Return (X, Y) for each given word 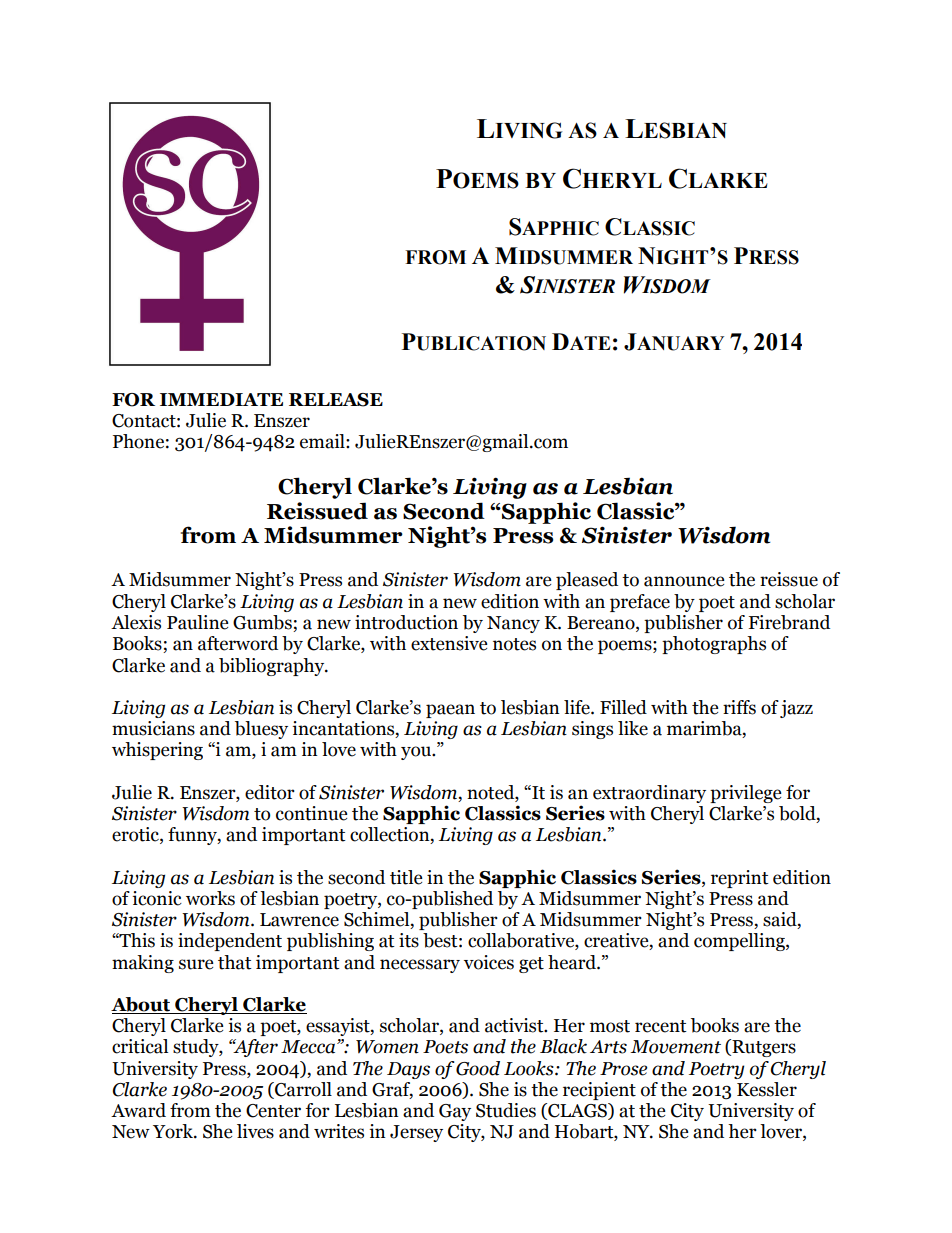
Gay (455, 1112)
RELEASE (336, 400)
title (406, 877)
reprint (740, 879)
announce (684, 581)
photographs (714, 645)
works (210, 898)
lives (255, 1131)
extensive (449, 643)
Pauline (198, 622)
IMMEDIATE (221, 399)
